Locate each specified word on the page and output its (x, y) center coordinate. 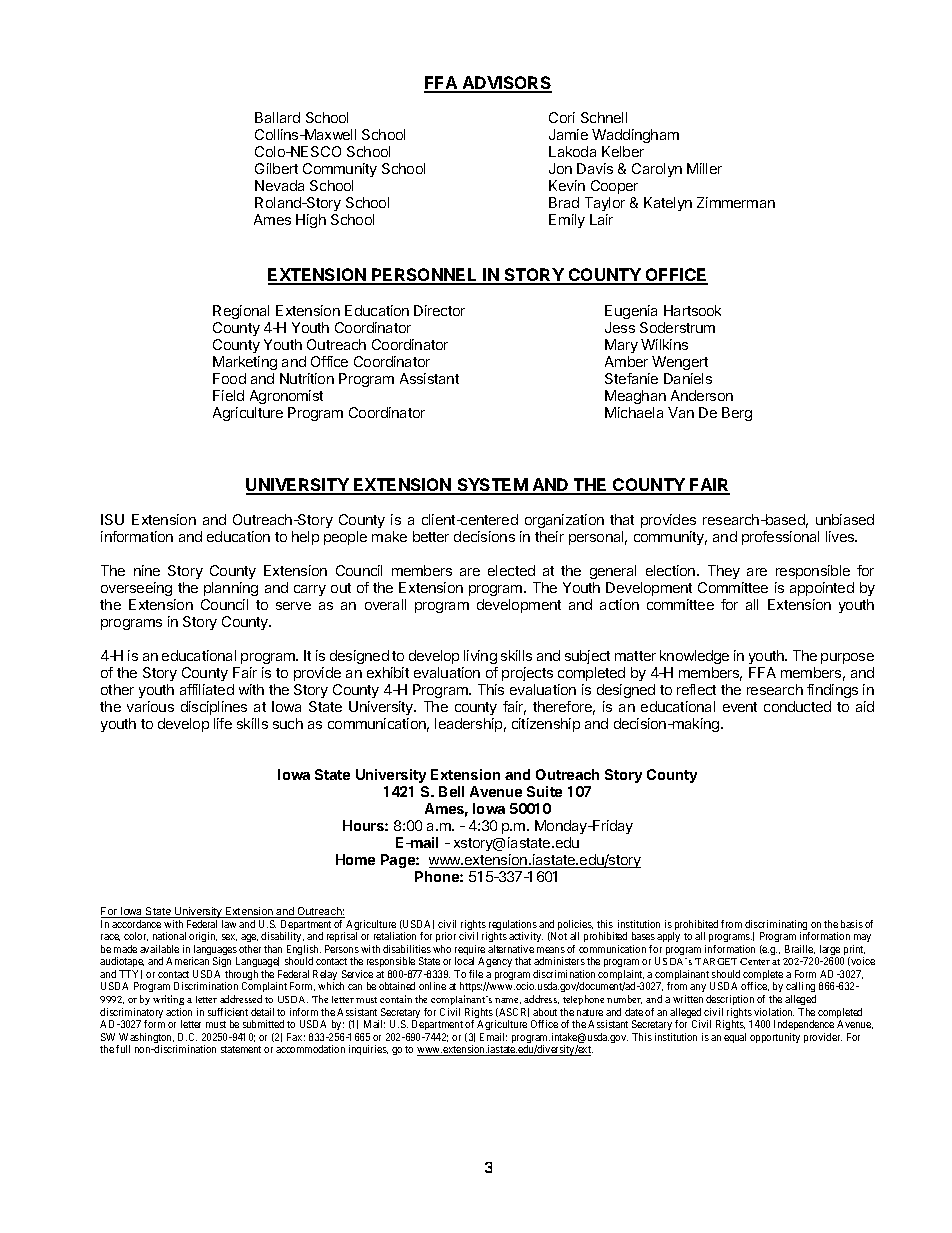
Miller (704, 168)
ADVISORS (506, 84)
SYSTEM (492, 486)
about (545, 1012)
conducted (797, 706)
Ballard (277, 117)
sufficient (228, 1012)
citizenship (546, 725)
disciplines (214, 708)
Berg (737, 414)
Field (228, 395)
